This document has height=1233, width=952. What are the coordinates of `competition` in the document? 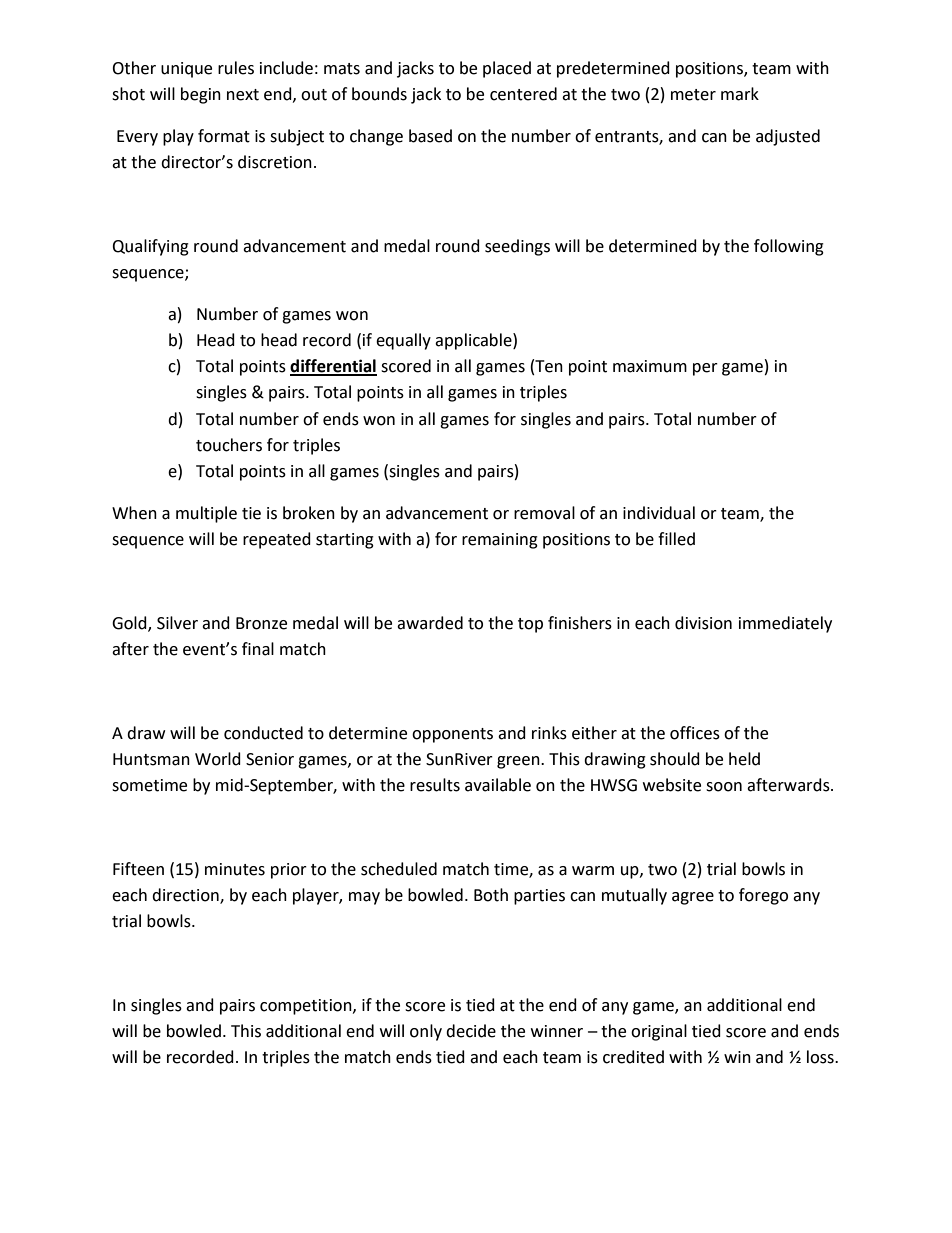 It's located at (307, 1007).
